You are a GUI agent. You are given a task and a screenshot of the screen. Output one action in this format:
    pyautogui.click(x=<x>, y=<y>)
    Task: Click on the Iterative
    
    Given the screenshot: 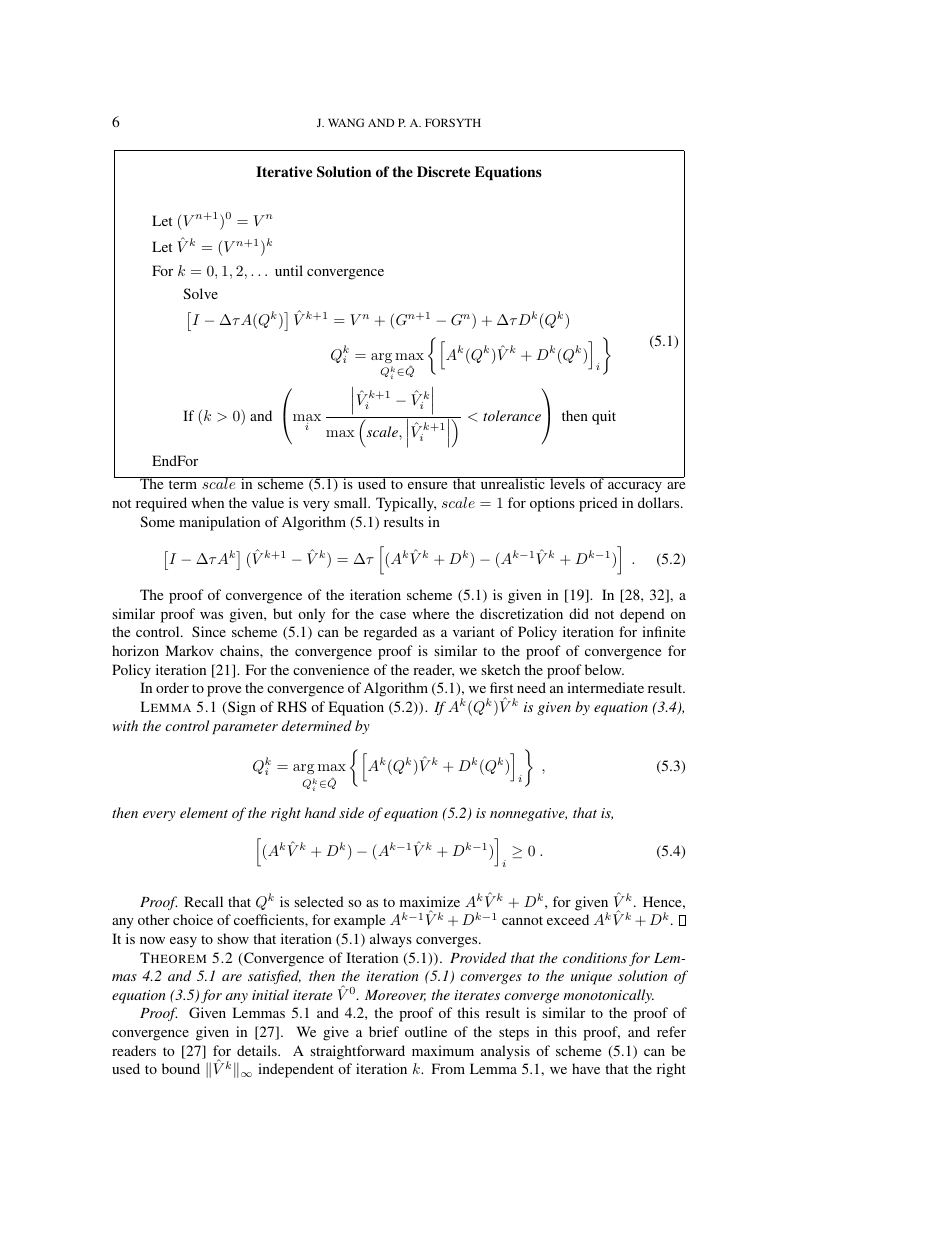 What is the action you would take?
    pyautogui.click(x=284, y=171)
